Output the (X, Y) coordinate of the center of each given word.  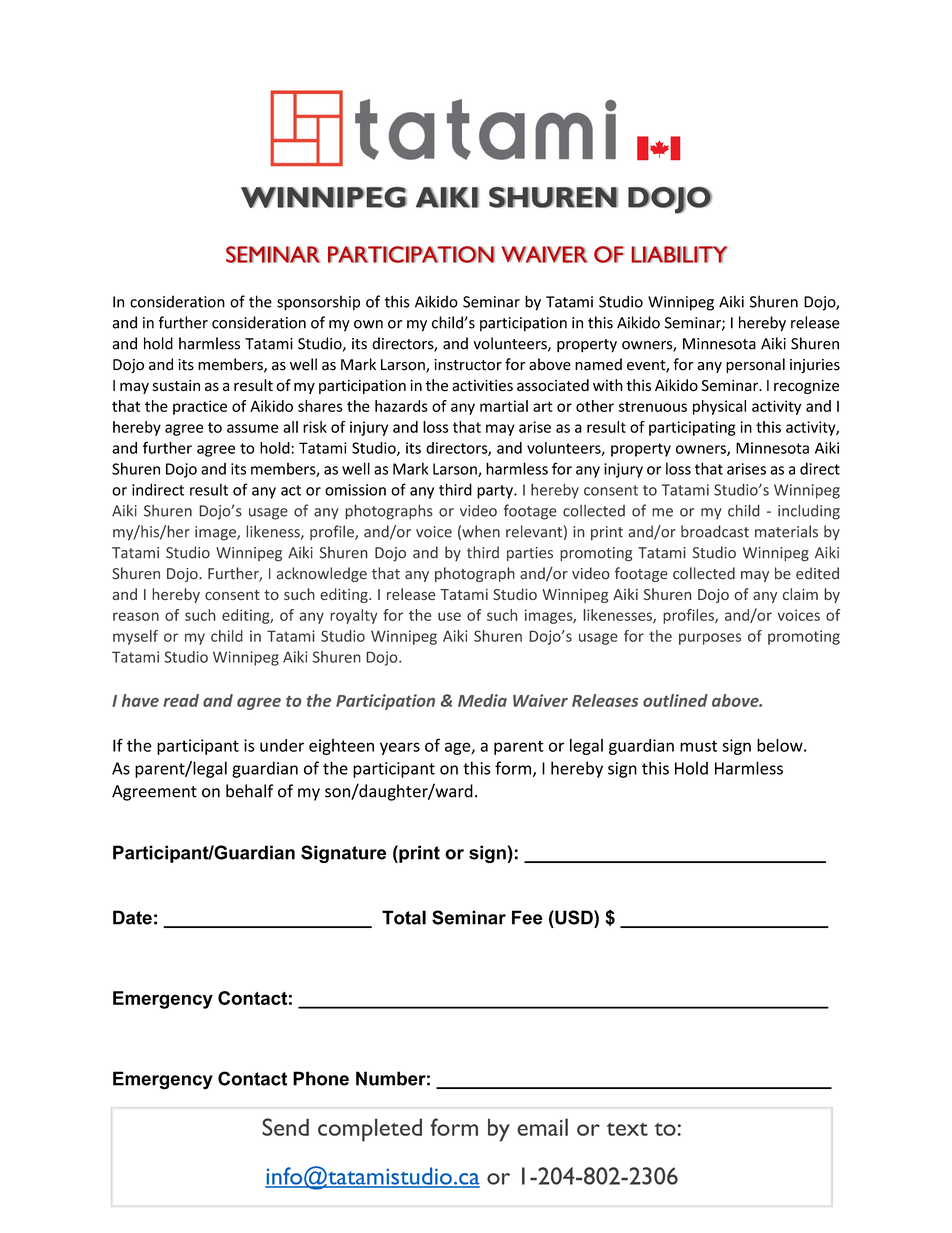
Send (285, 1127)
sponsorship (318, 303)
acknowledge (322, 574)
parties (530, 554)
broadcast (715, 531)
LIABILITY (679, 254)
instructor (468, 365)
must (698, 746)
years (400, 748)
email (542, 1127)
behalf (250, 791)
